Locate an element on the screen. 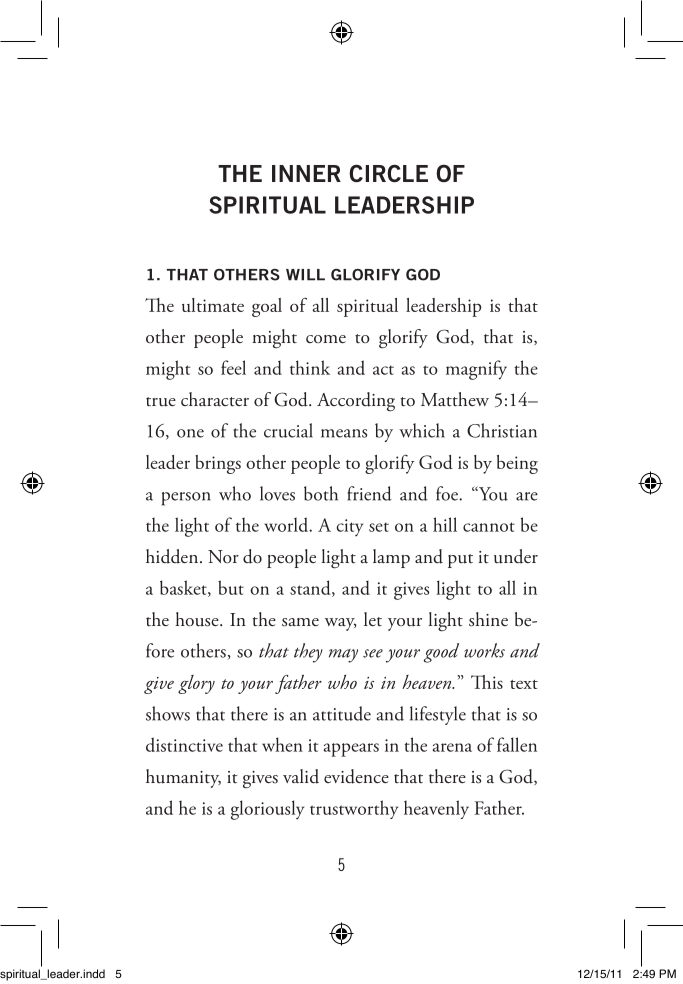 The width and height of the screenshot is (683, 984). CIRCLE is located at coordinates (388, 173).
